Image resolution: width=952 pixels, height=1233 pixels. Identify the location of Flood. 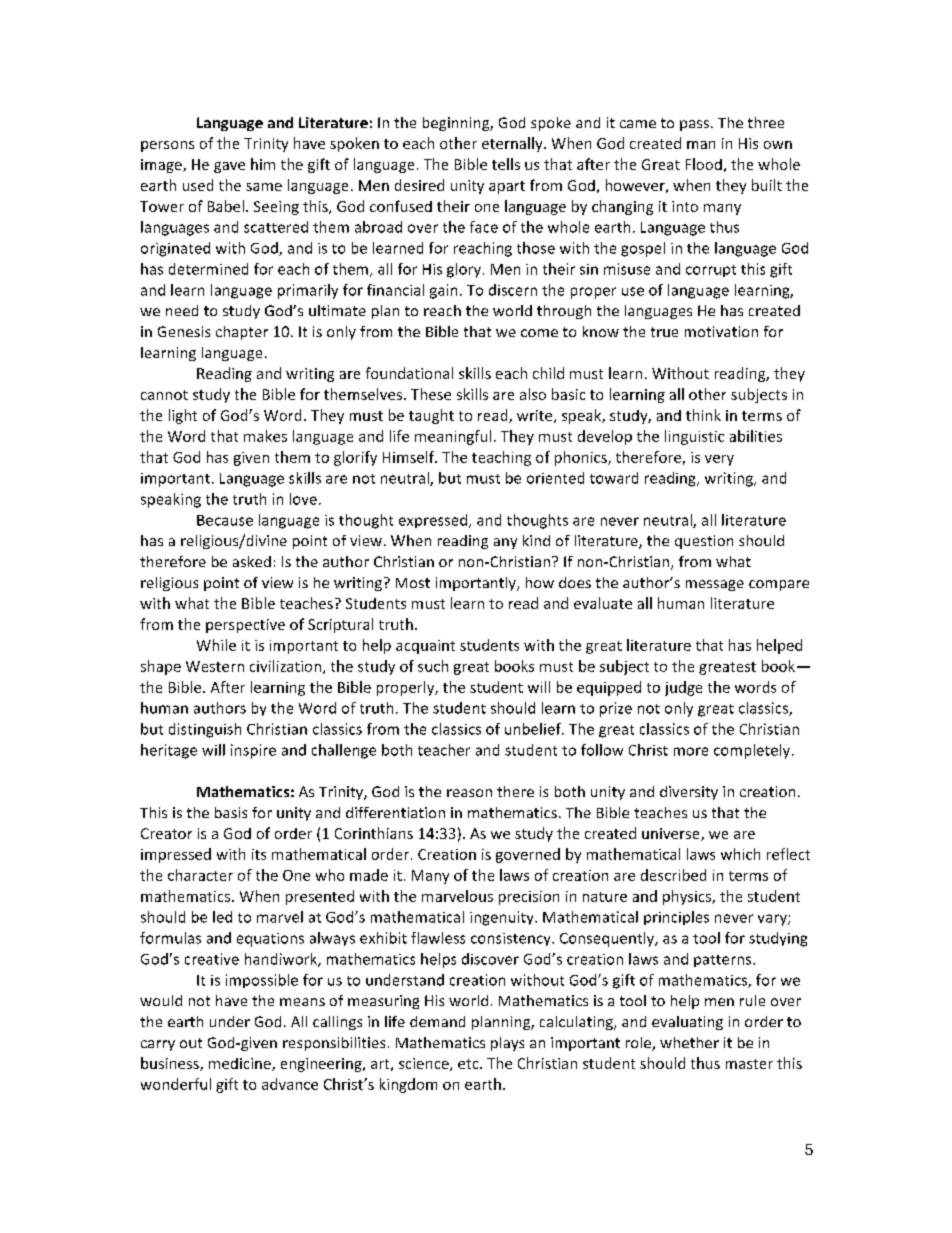
(704, 164).
